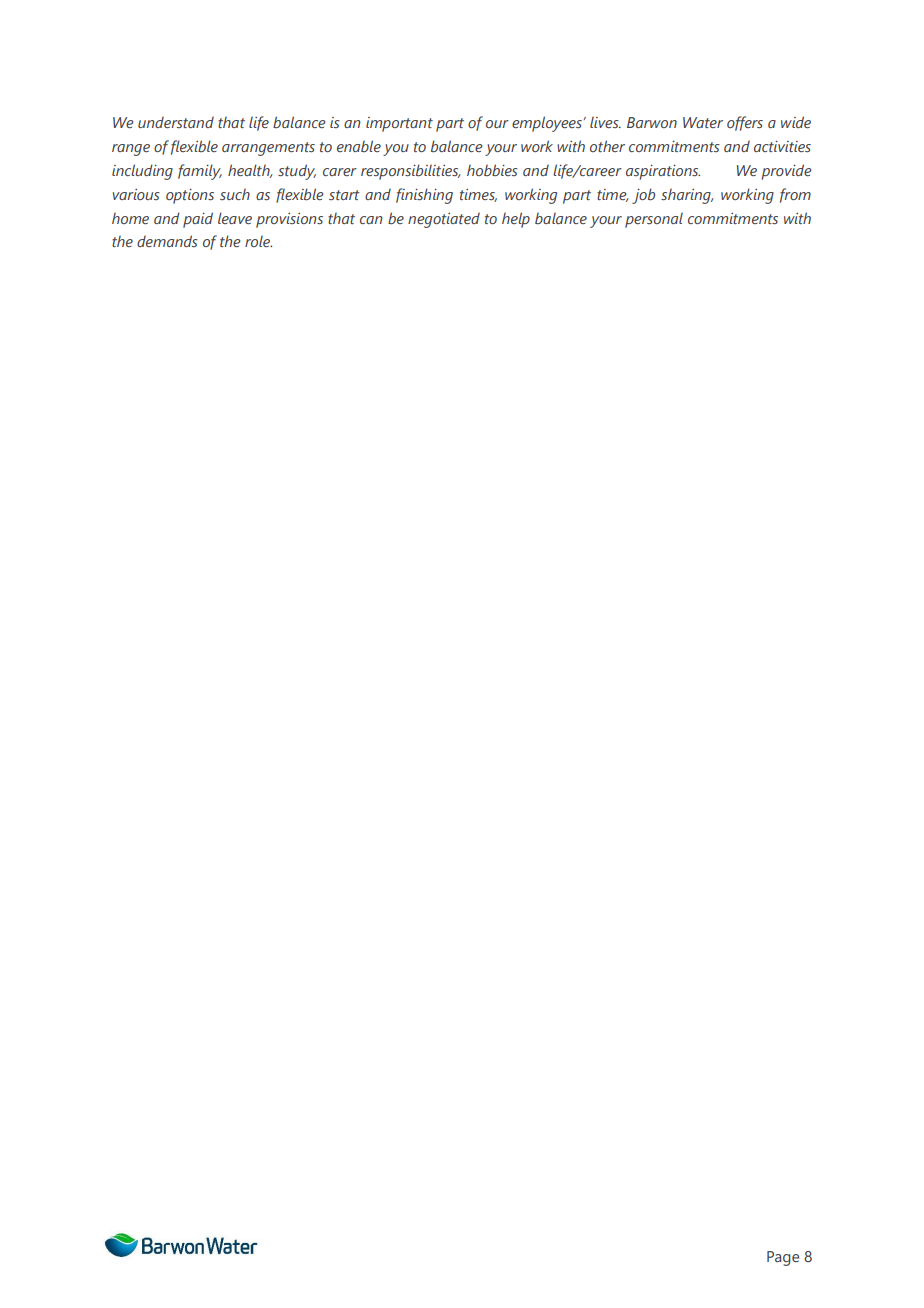  I want to click on Water, so click(703, 122).
